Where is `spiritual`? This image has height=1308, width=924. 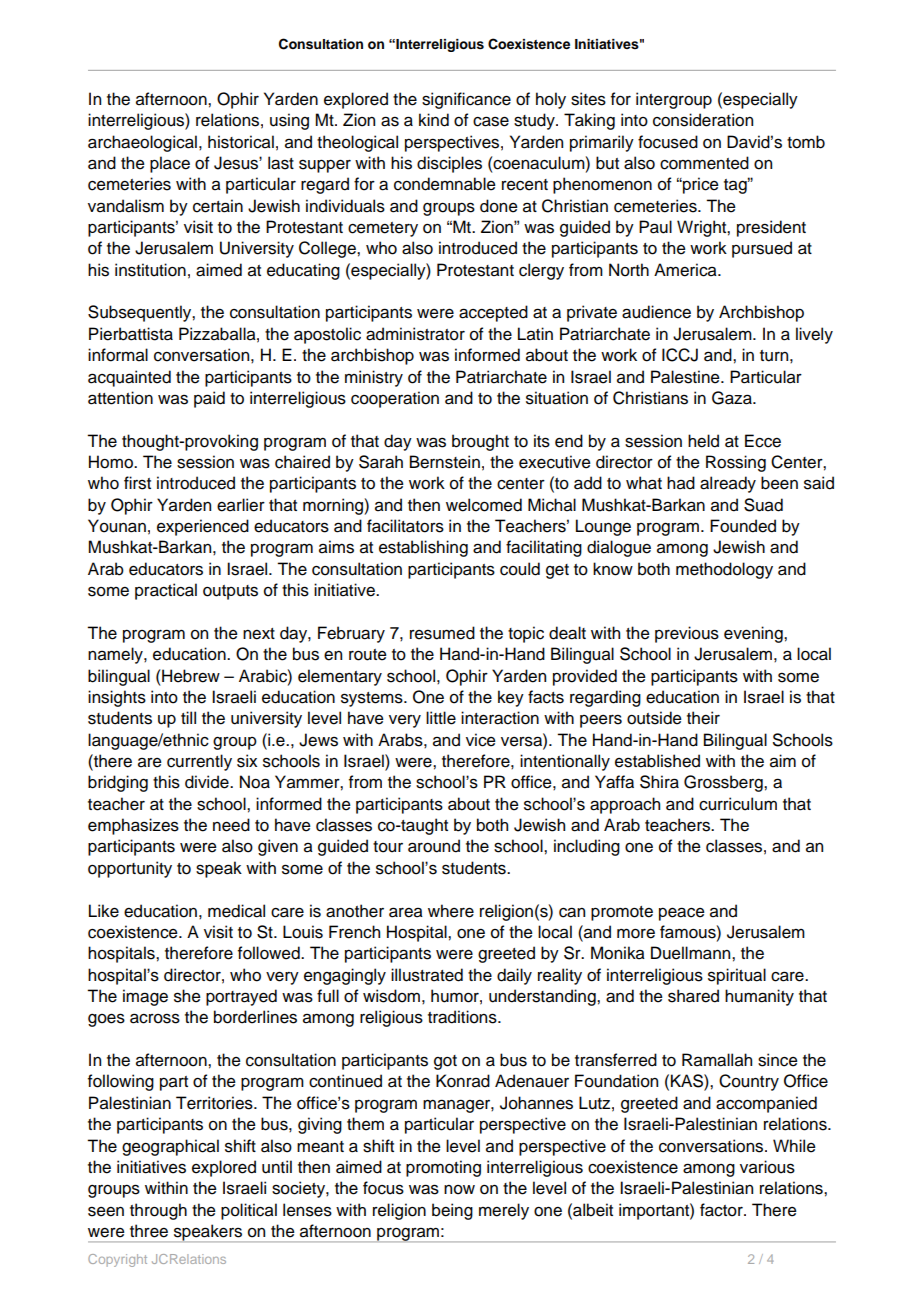 spiritual is located at coordinates (737, 976).
